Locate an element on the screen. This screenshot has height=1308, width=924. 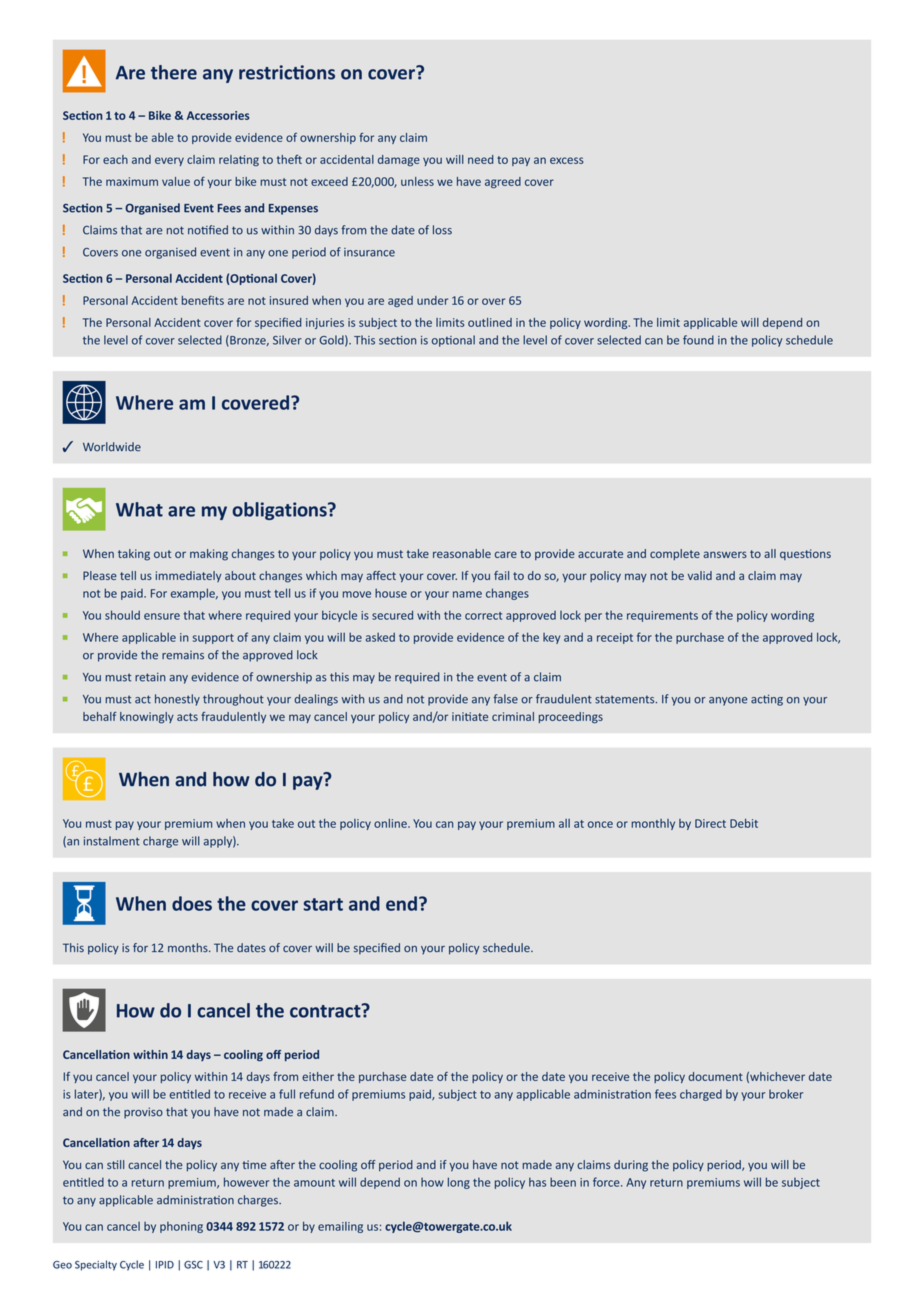
online is located at coordinates (391, 823).
